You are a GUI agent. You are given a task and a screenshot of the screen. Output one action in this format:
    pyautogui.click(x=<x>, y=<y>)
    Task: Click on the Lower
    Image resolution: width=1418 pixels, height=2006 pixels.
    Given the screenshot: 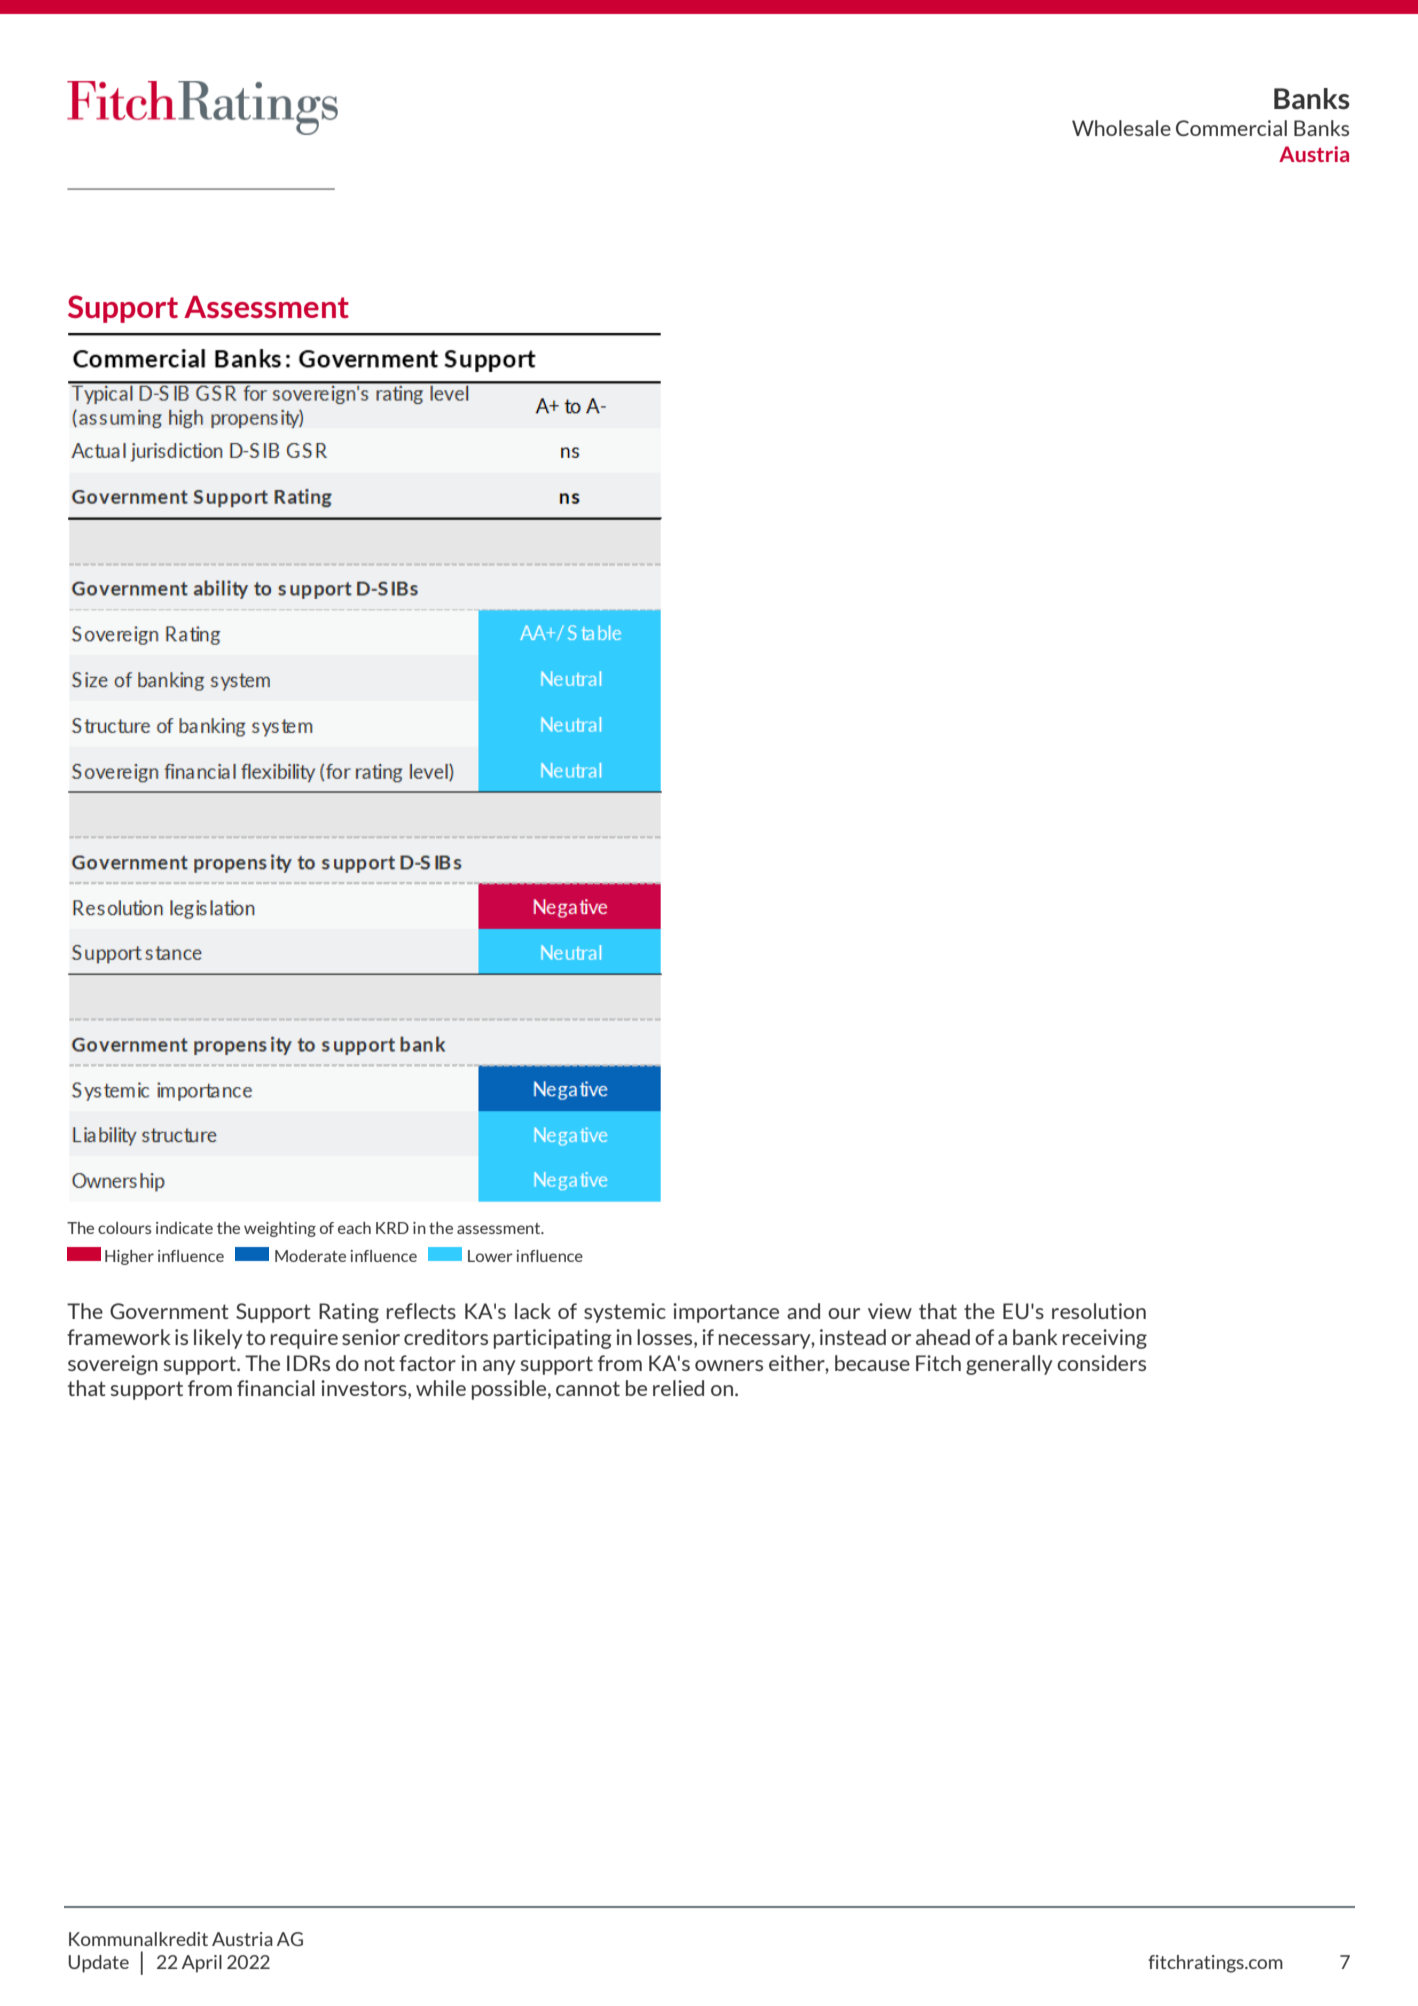 What is the action you would take?
    pyautogui.click(x=490, y=1256)
